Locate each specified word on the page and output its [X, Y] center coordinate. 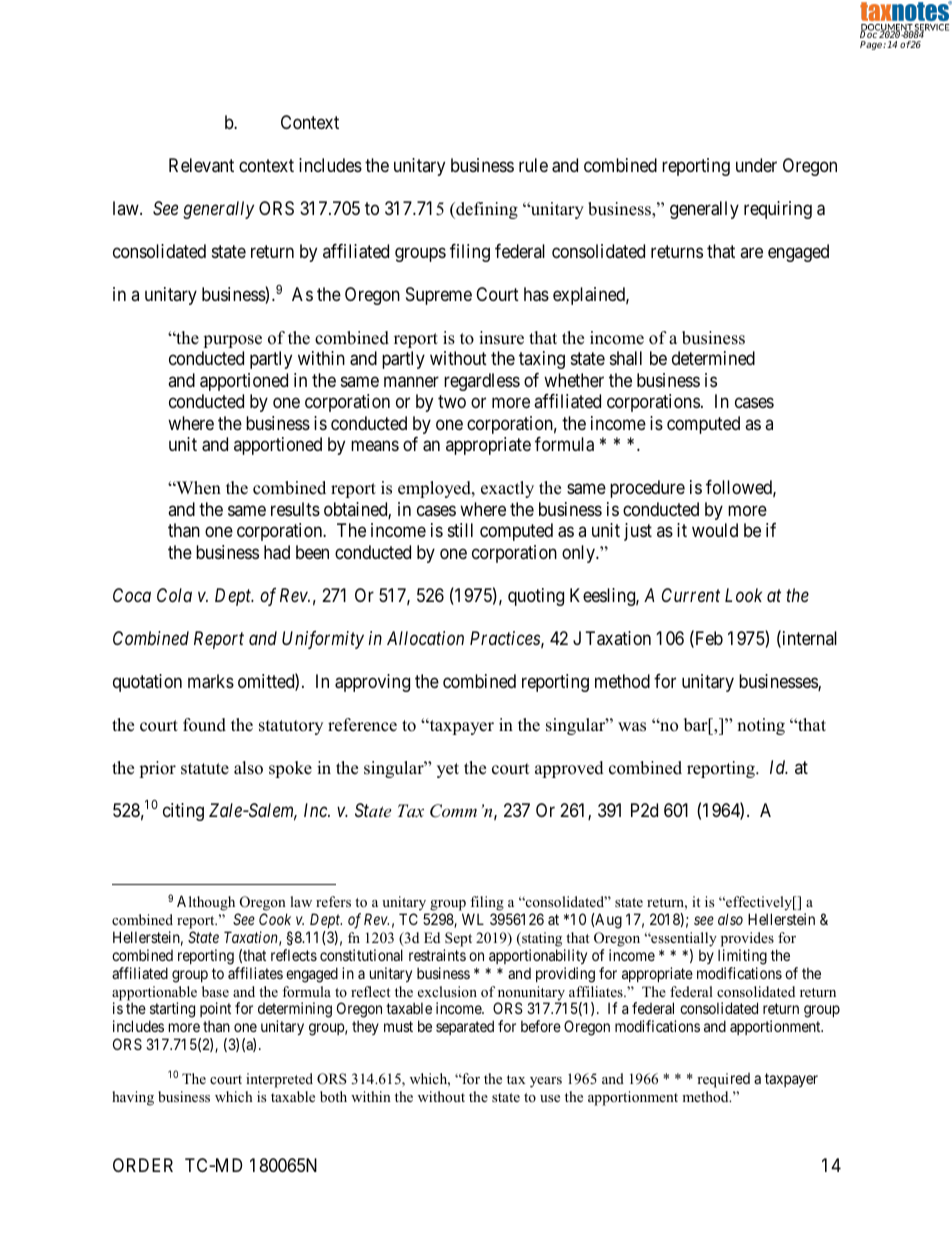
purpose [232, 341]
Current [691, 595]
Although [206, 903]
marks [211, 681]
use [550, 1098]
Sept [458, 939]
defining [486, 210]
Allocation [425, 638]
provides [747, 939]
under [756, 165]
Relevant [201, 165]
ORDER [143, 1165]
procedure [647, 489]
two [452, 402]
